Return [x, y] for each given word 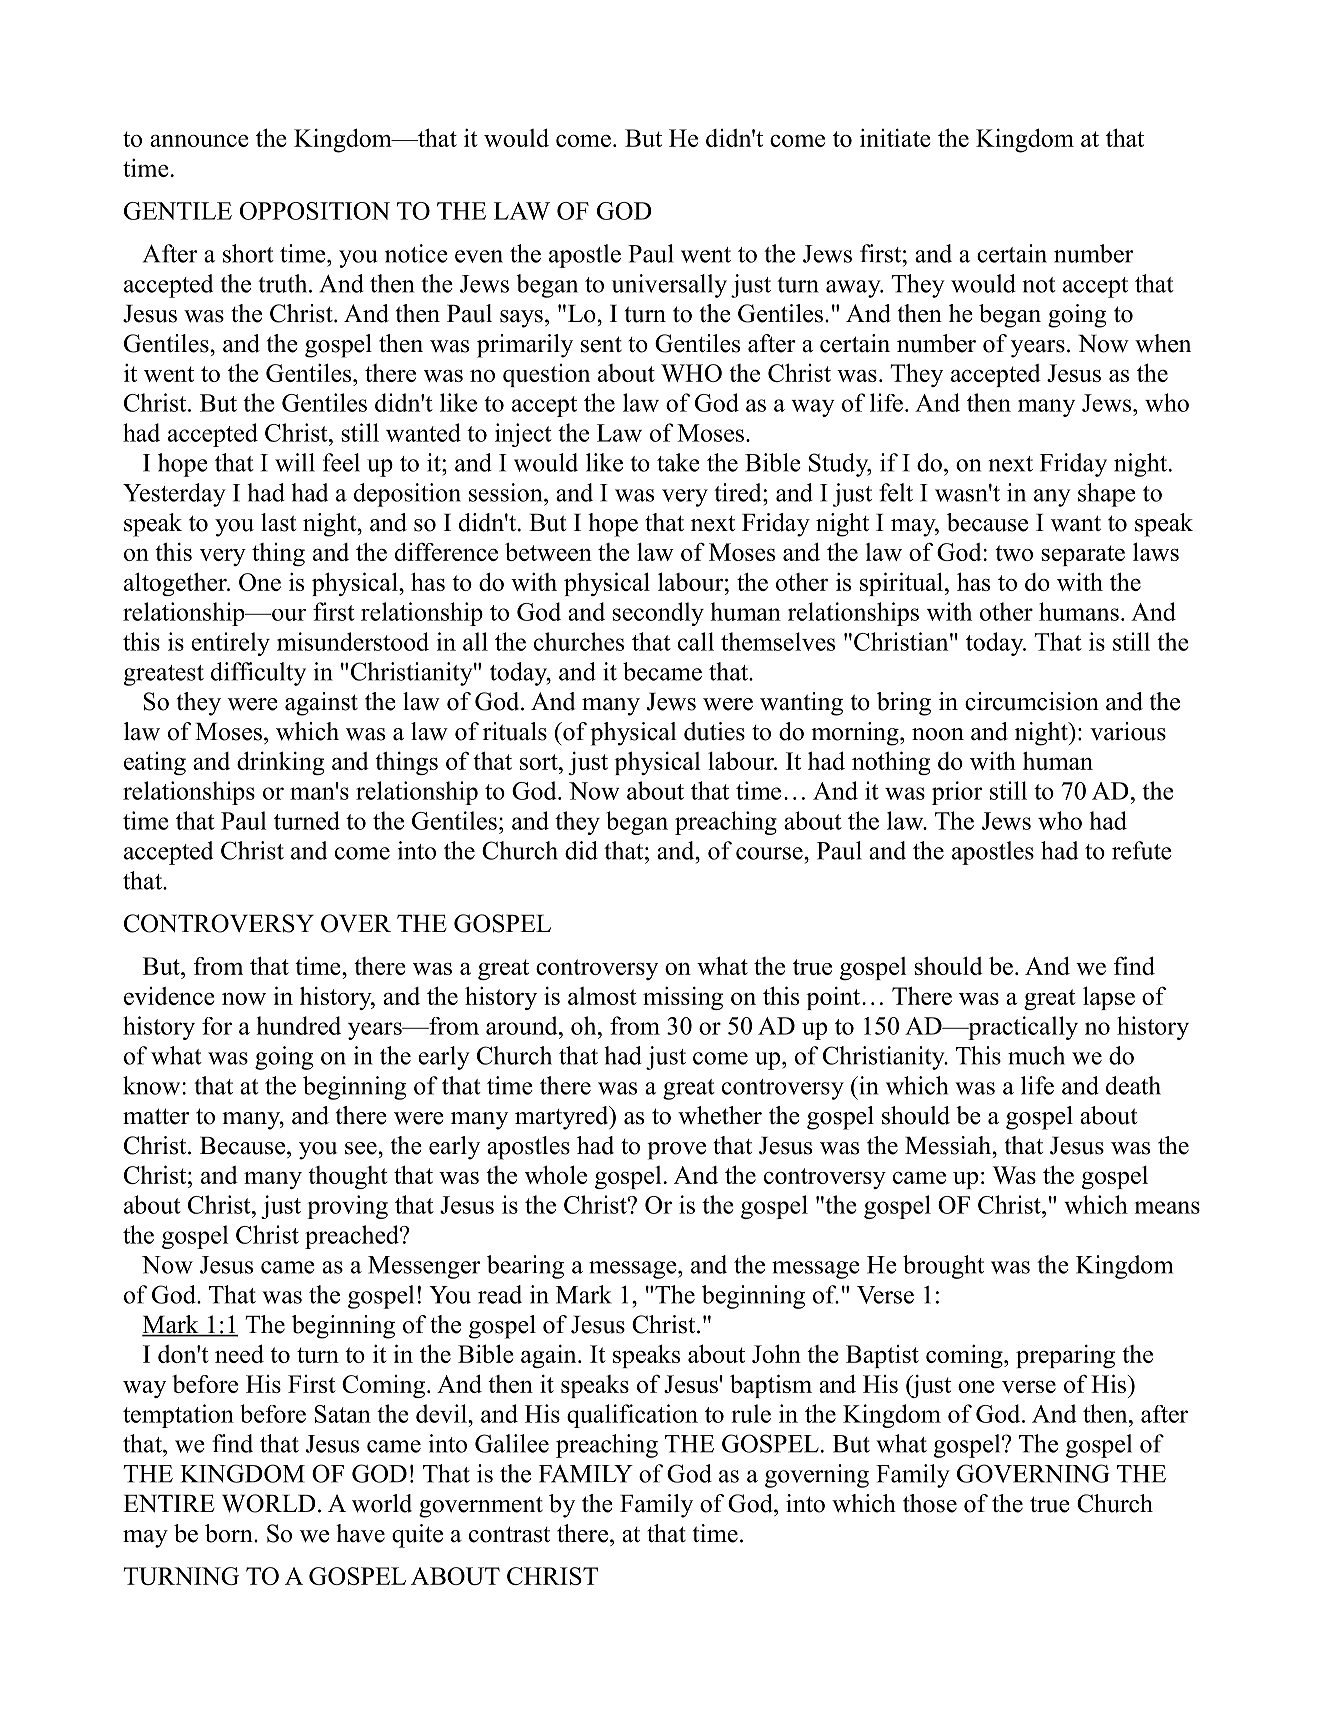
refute [1142, 850]
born [230, 1533]
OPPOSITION [315, 211]
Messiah [949, 1145]
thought [348, 1177]
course [770, 853]
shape [1107, 495]
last [278, 522]
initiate [895, 137]
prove [676, 1151]
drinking [280, 763]
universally [669, 286]
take [678, 462]
